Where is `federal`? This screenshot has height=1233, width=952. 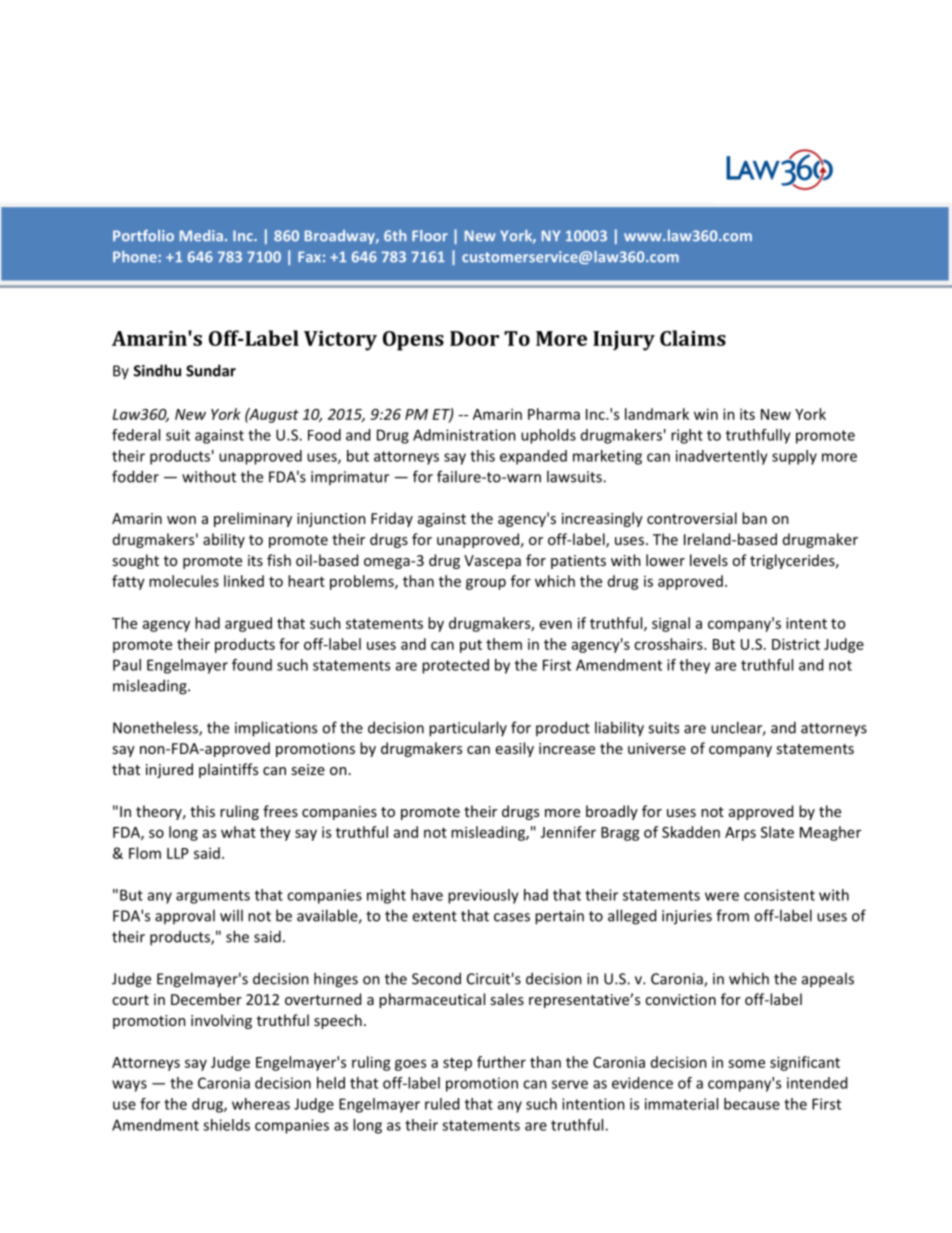
federal is located at coordinates (136, 435).
